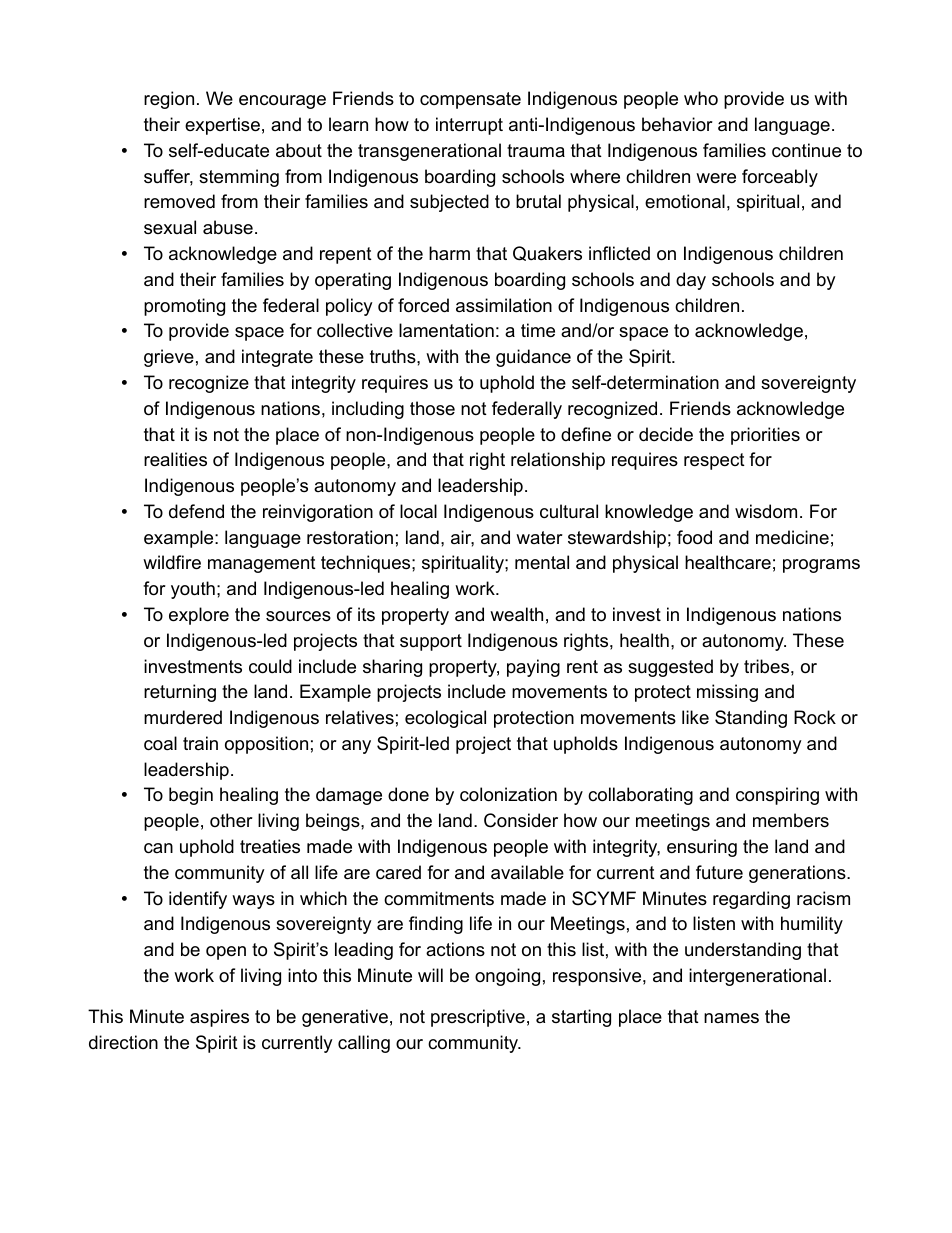 Image resolution: width=952 pixels, height=1233 pixels. What do you see at coordinates (701, 98) in the image?
I see `who` at bounding box center [701, 98].
